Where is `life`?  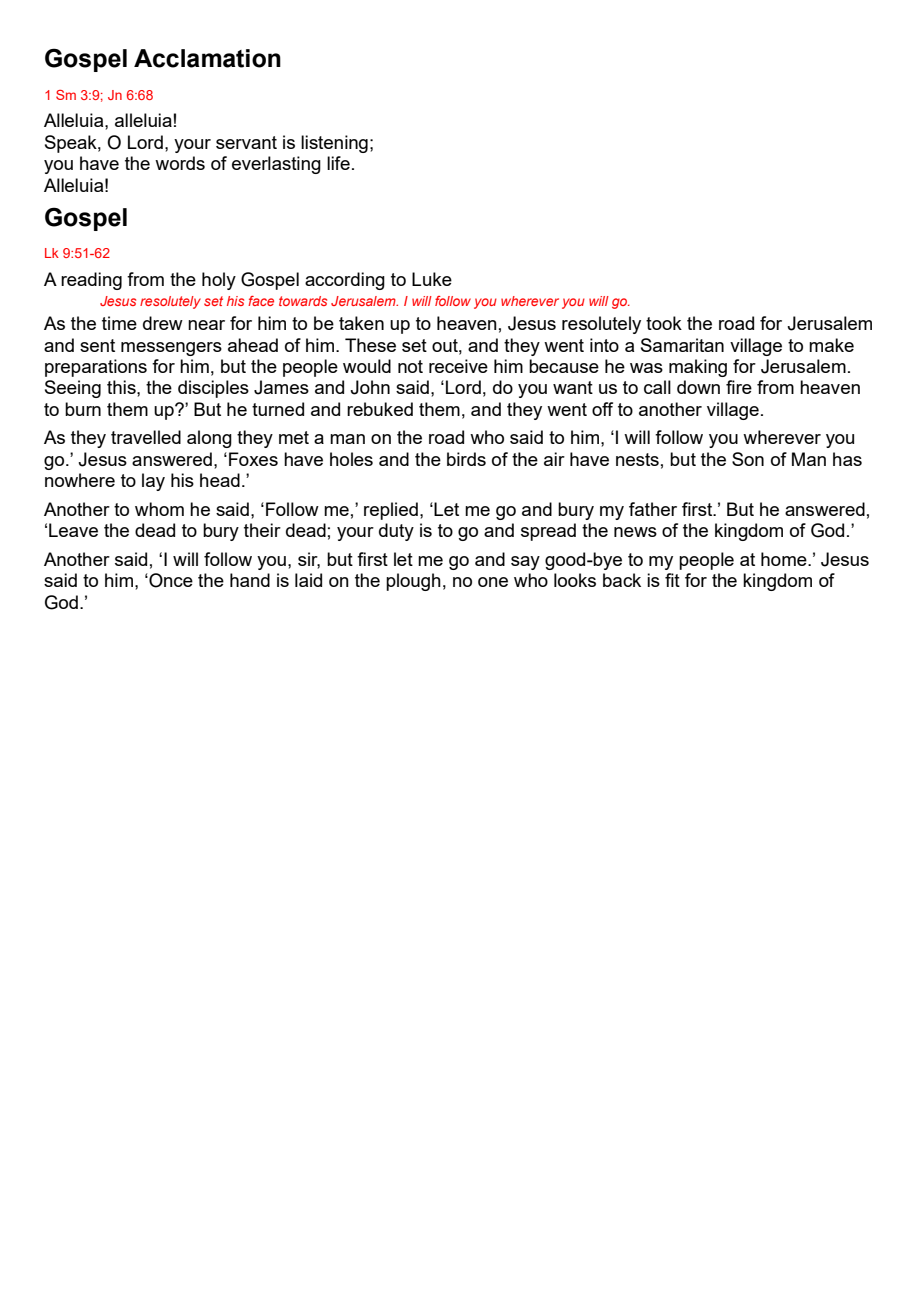 life is located at coordinates (338, 163).
